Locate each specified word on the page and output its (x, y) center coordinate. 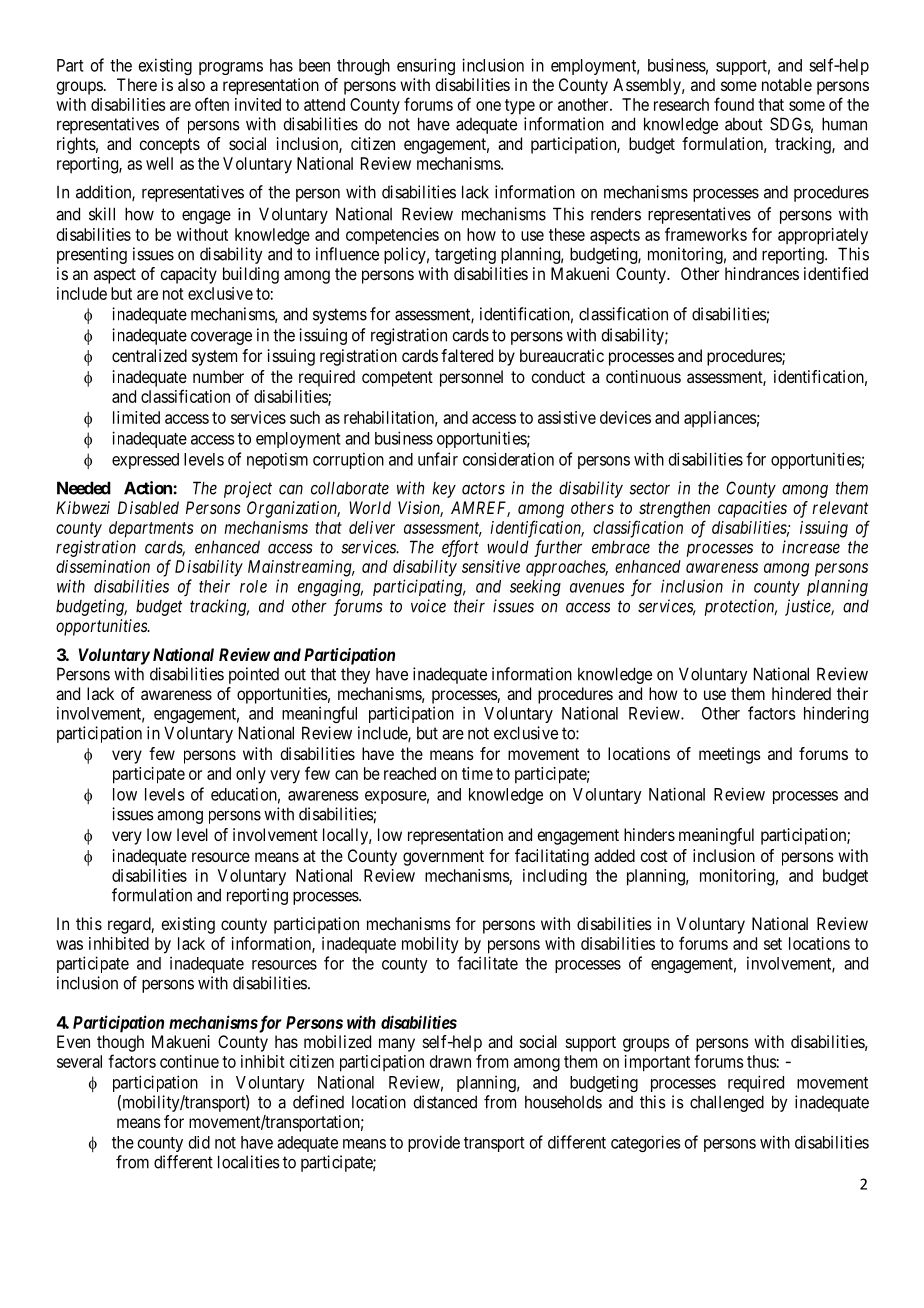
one (488, 106)
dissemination (103, 566)
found (734, 104)
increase (811, 547)
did (199, 1142)
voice (428, 606)
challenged (727, 1103)
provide (434, 1143)
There (137, 84)
